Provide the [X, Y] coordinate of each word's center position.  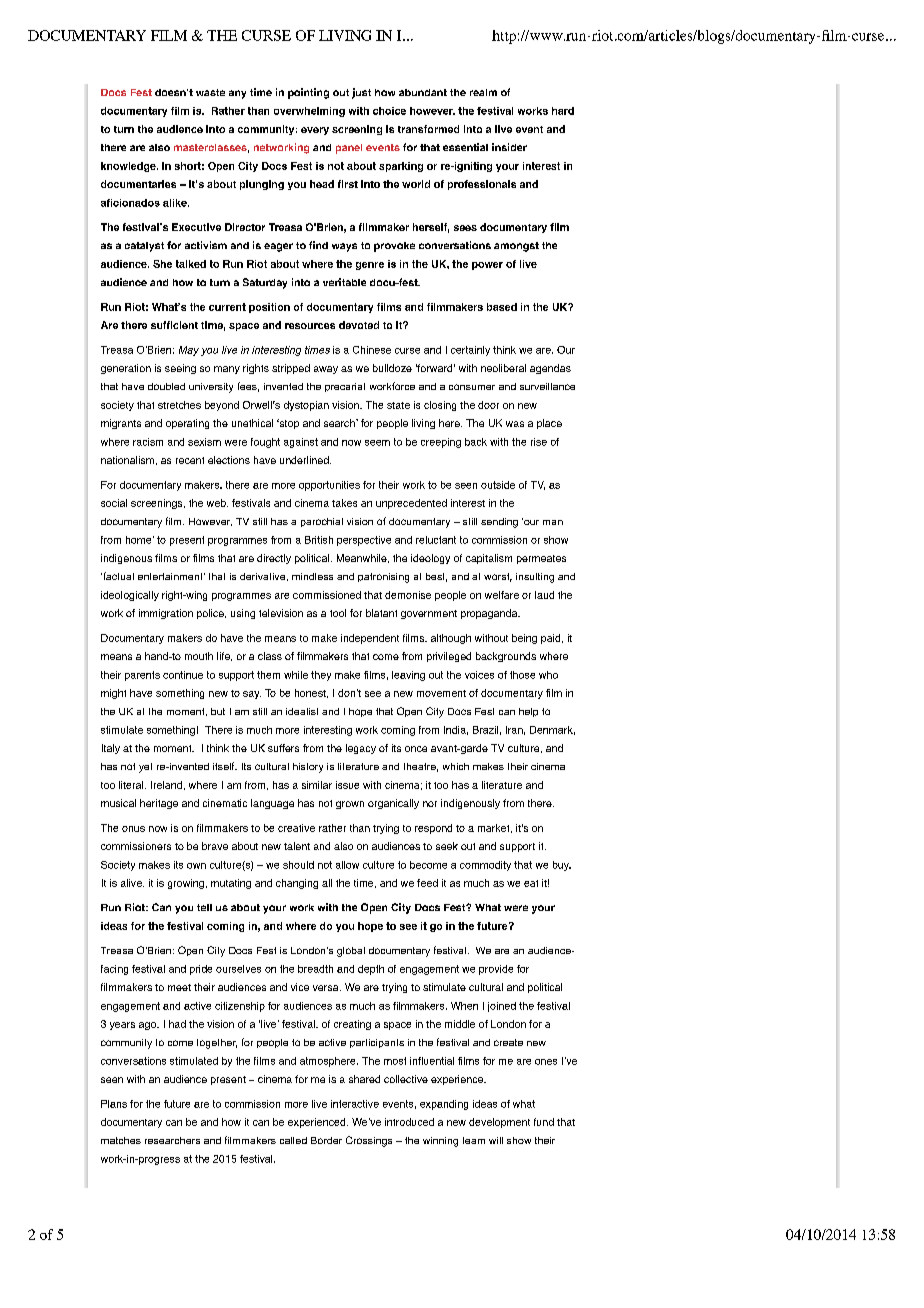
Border [326, 1140]
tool [338, 613]
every [315, 131]
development [499, 1123]
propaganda [490, 614]
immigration [166, 614]
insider [509, 147]
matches [121, 1140]
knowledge [129, 167]
